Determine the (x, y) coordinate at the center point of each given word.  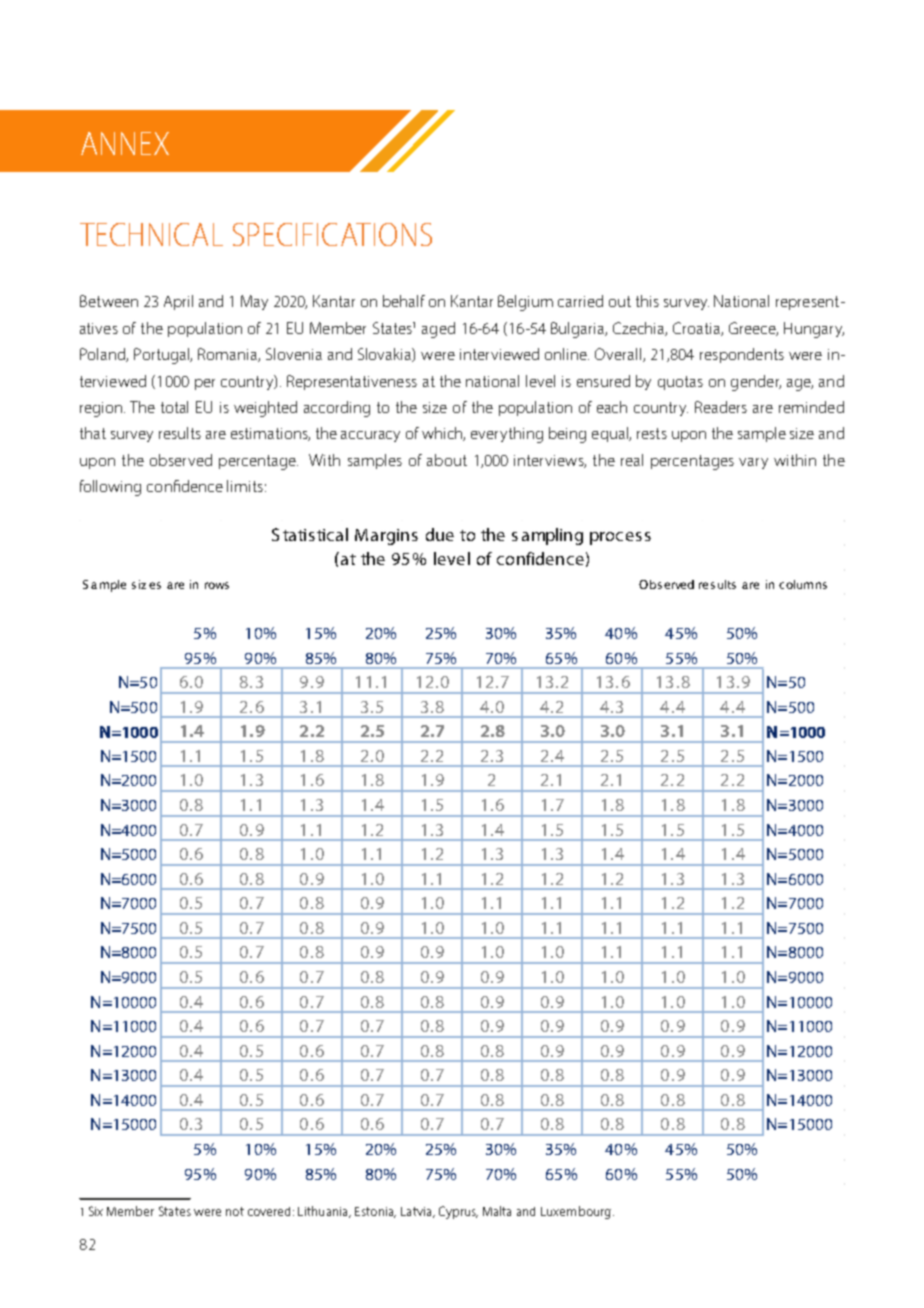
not (235, 1211)
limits (245, 486)
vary (753, 463)
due (440, 534)
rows (217, 585)
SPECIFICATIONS (332, 234)
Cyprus (458, 1212)
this (647, 301)
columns (803, 584)
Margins (386, 537)
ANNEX (125, 143)
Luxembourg (576, 1212)
